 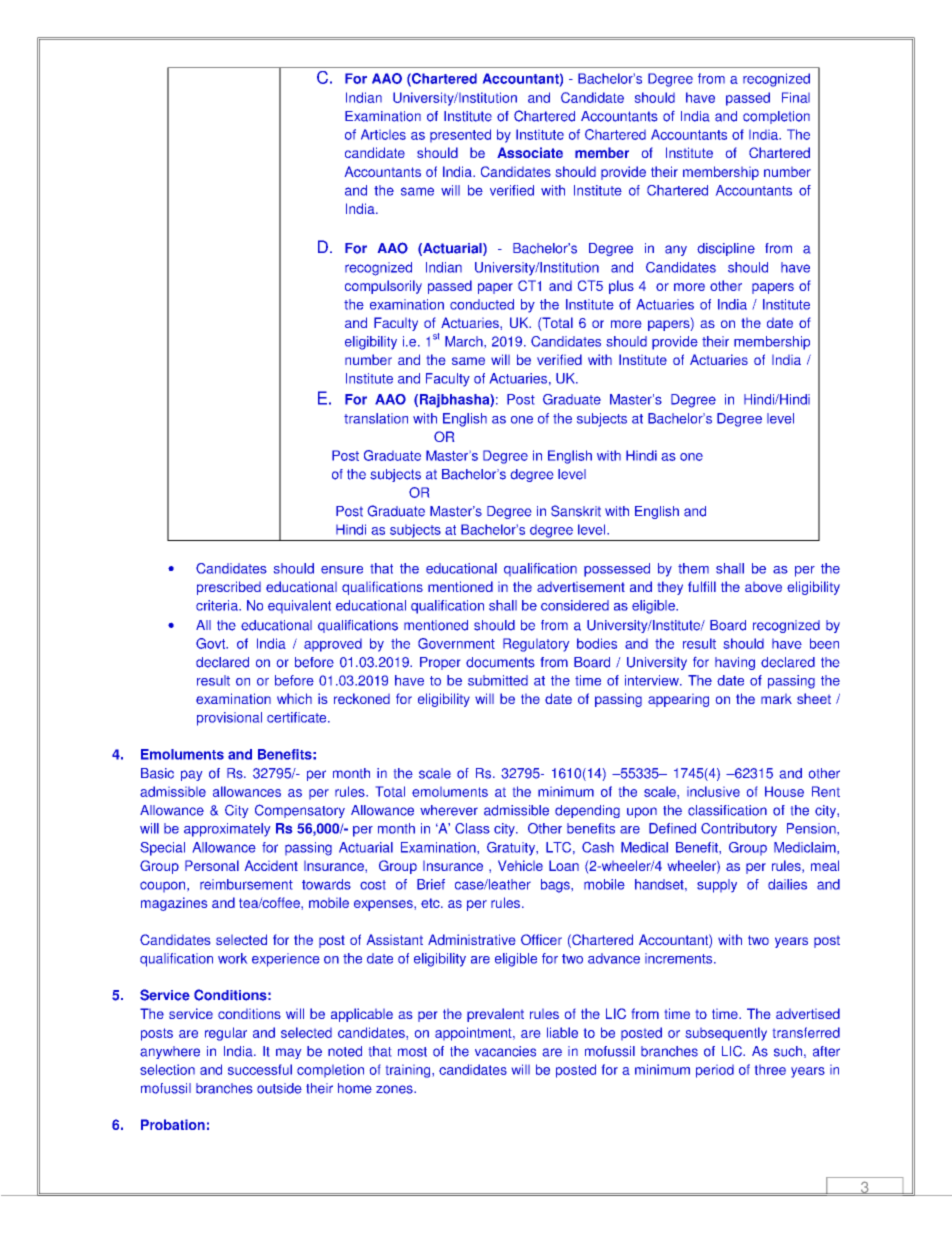 I want to click on successful, so click(x=260, y=1069).
